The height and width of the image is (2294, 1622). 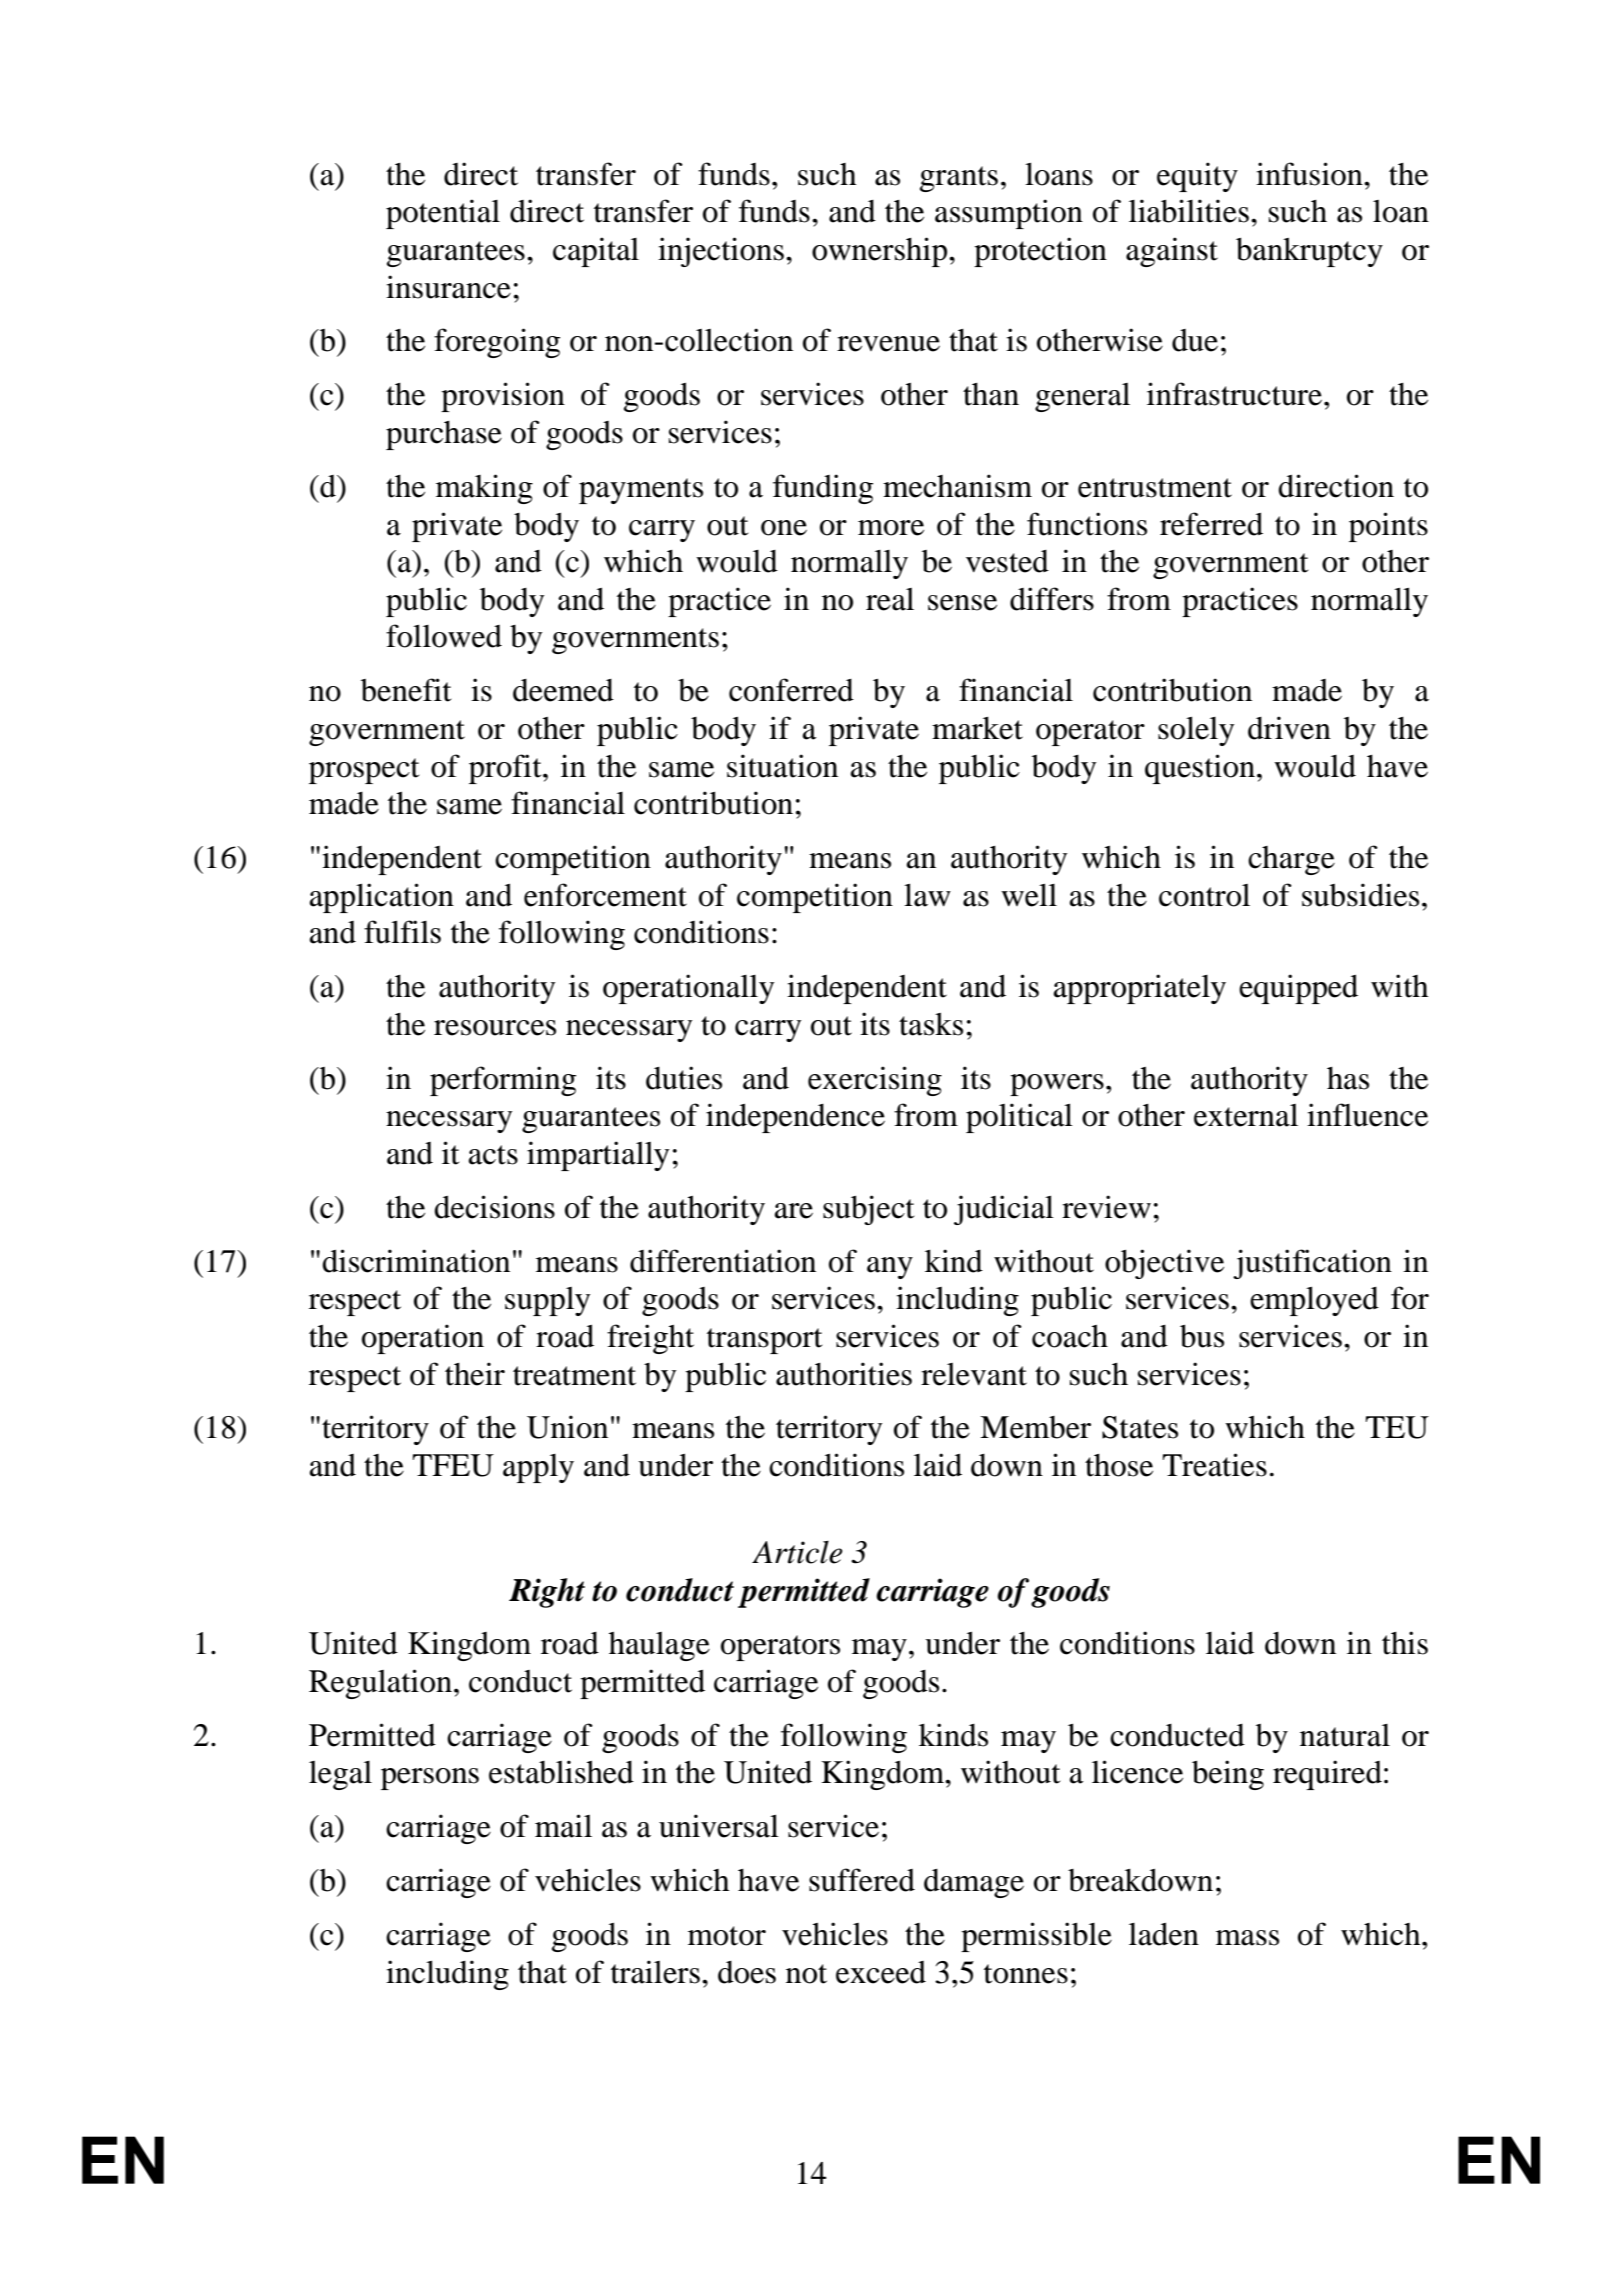 I want to click on real, so click(x=890, y=599).
